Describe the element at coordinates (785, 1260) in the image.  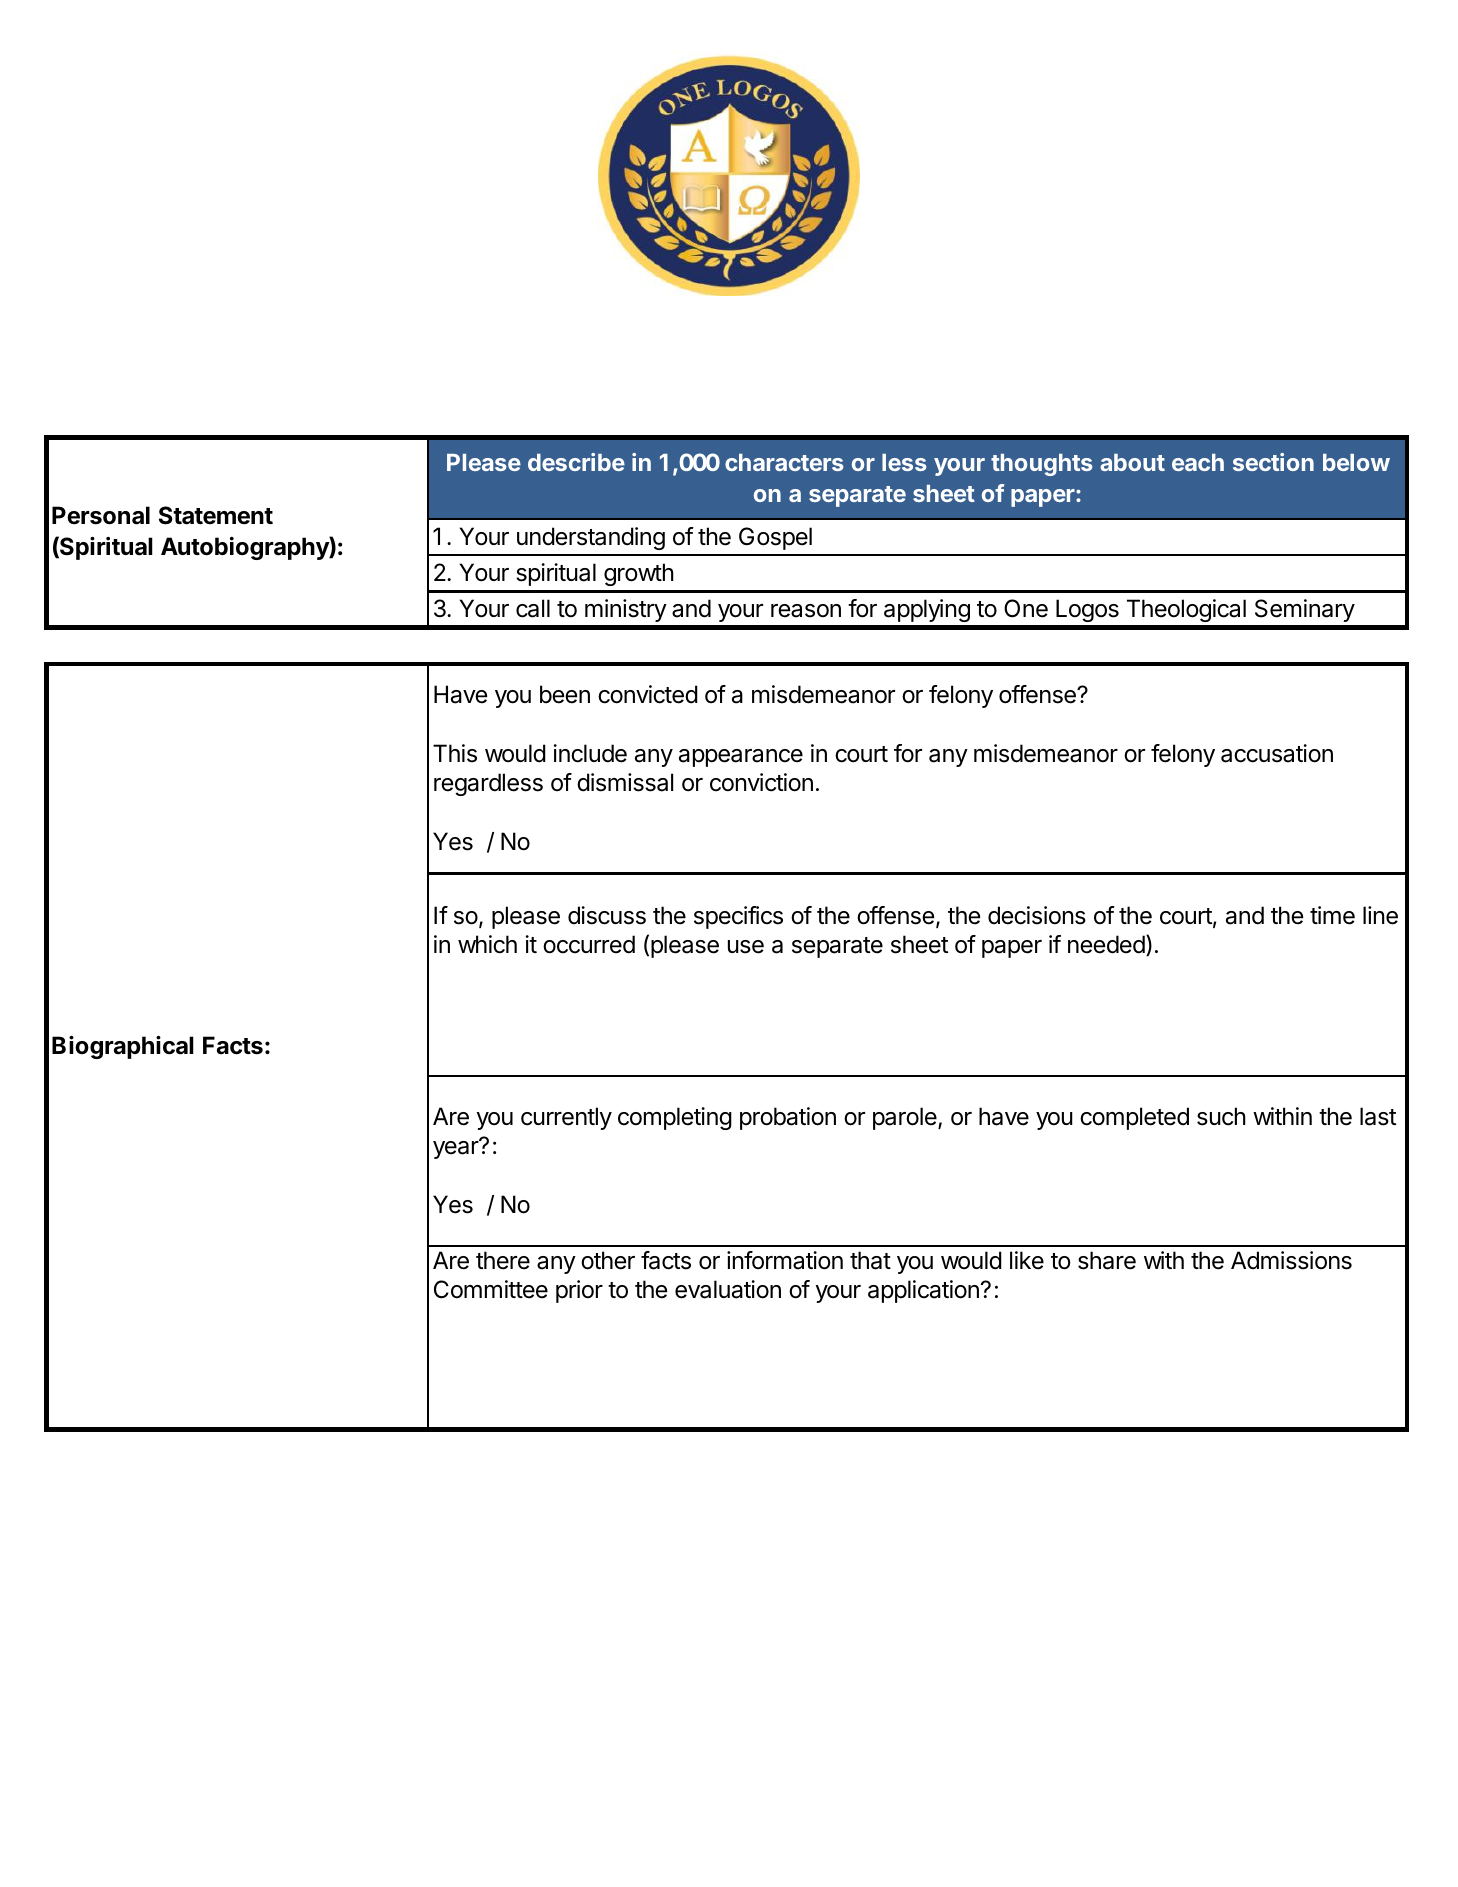
I see `information` at that location.
